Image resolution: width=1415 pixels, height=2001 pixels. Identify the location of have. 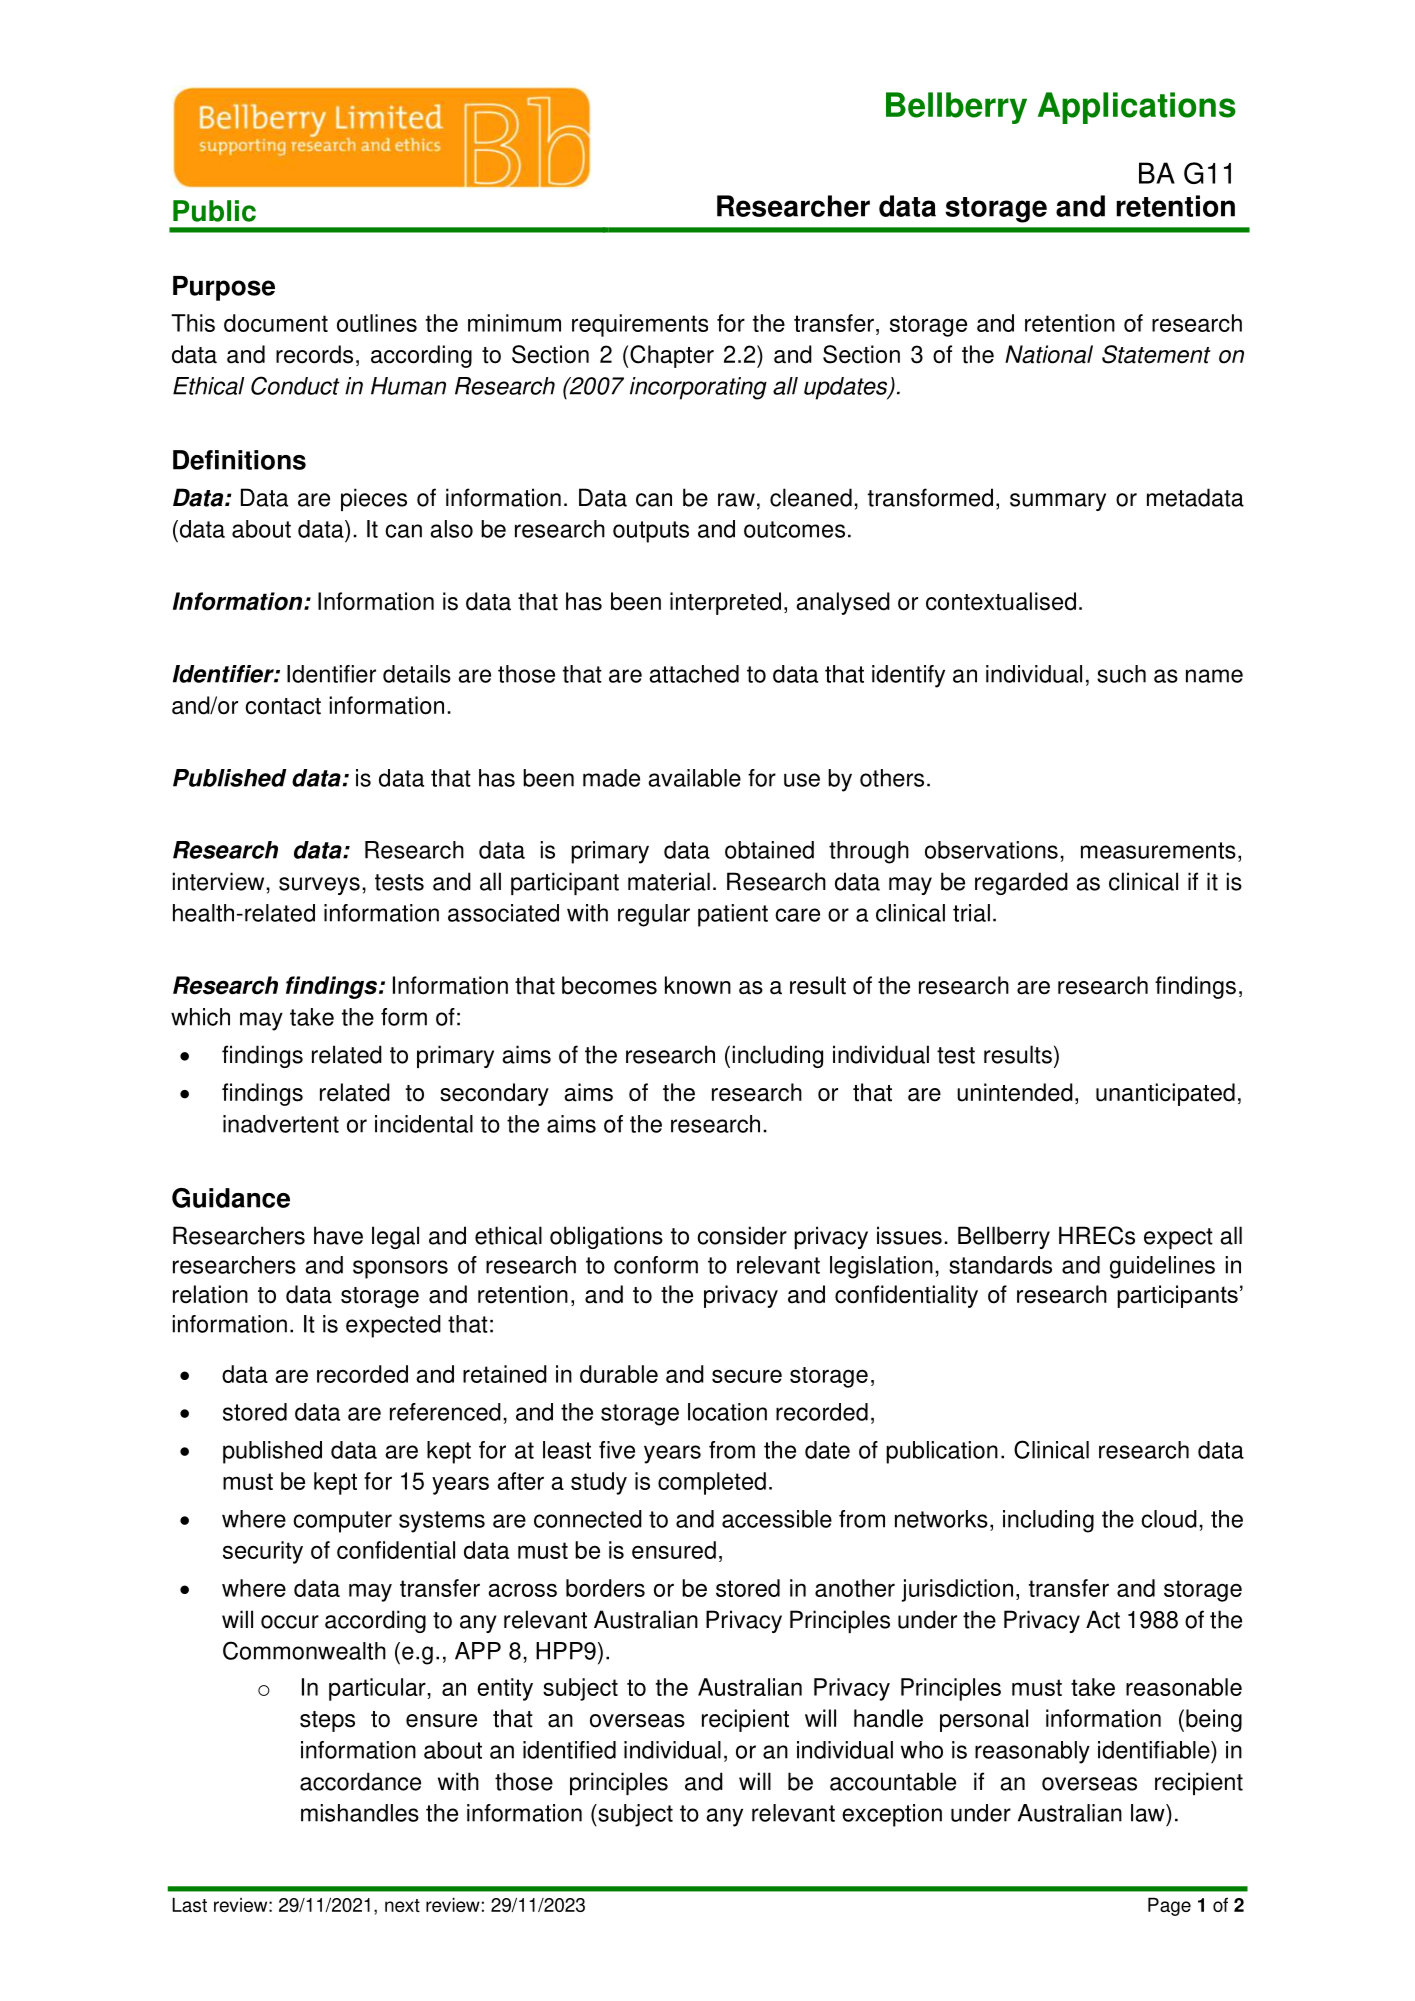
(338, 1235).
